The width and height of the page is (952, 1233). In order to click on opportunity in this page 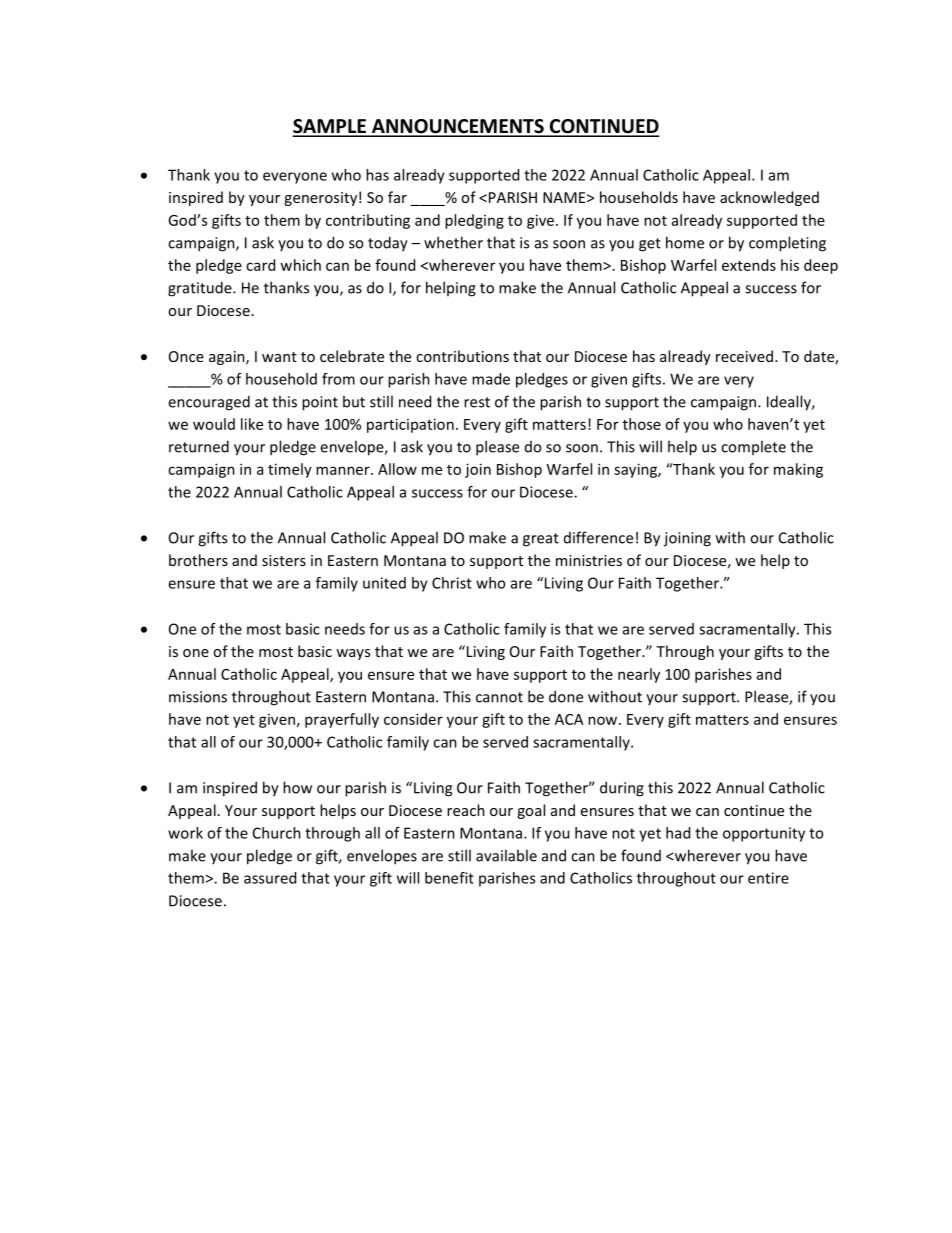, I will do `click(764, 834)`.
